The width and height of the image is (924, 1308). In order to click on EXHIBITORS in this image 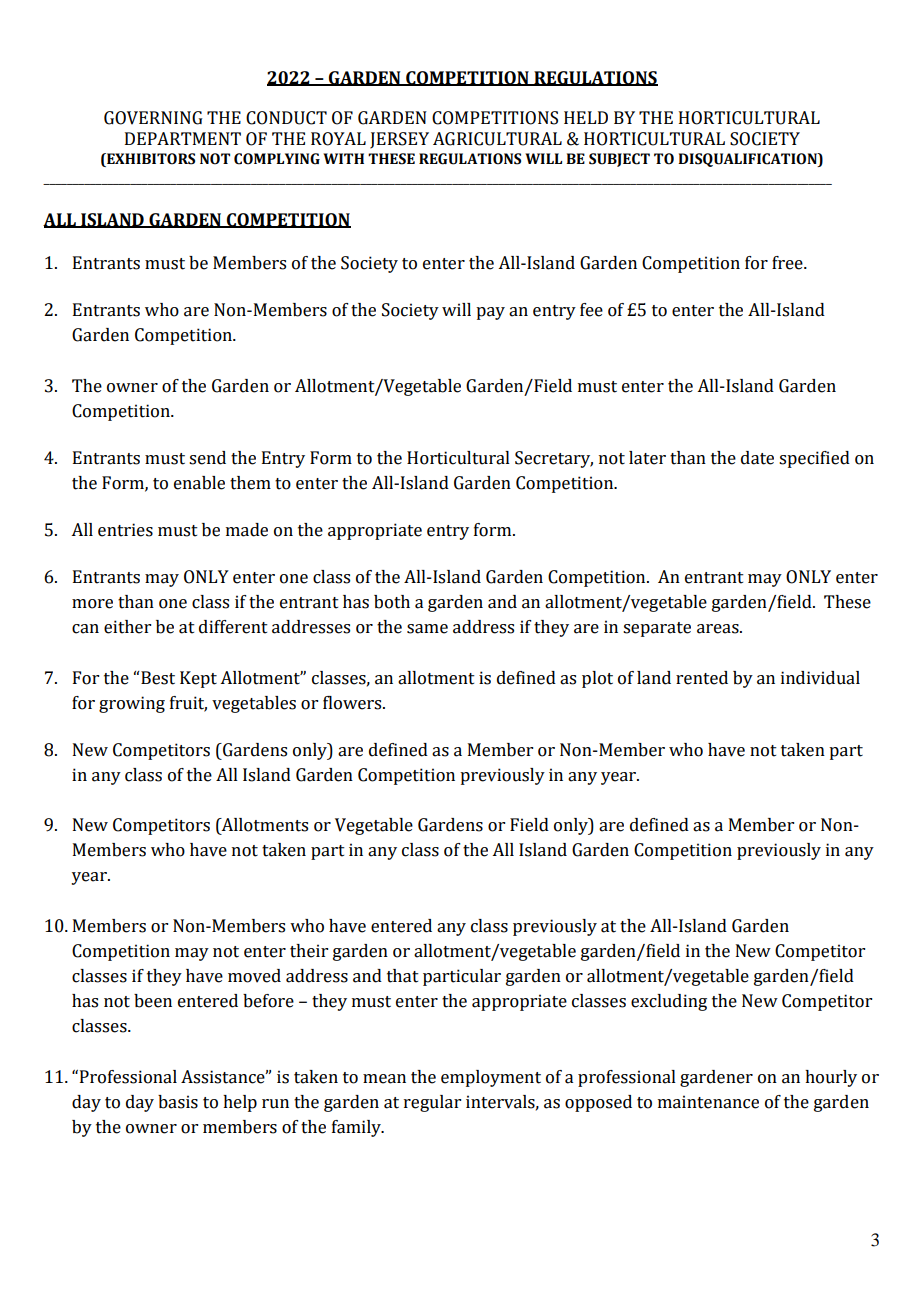, I will do `click(150, 160)`.
